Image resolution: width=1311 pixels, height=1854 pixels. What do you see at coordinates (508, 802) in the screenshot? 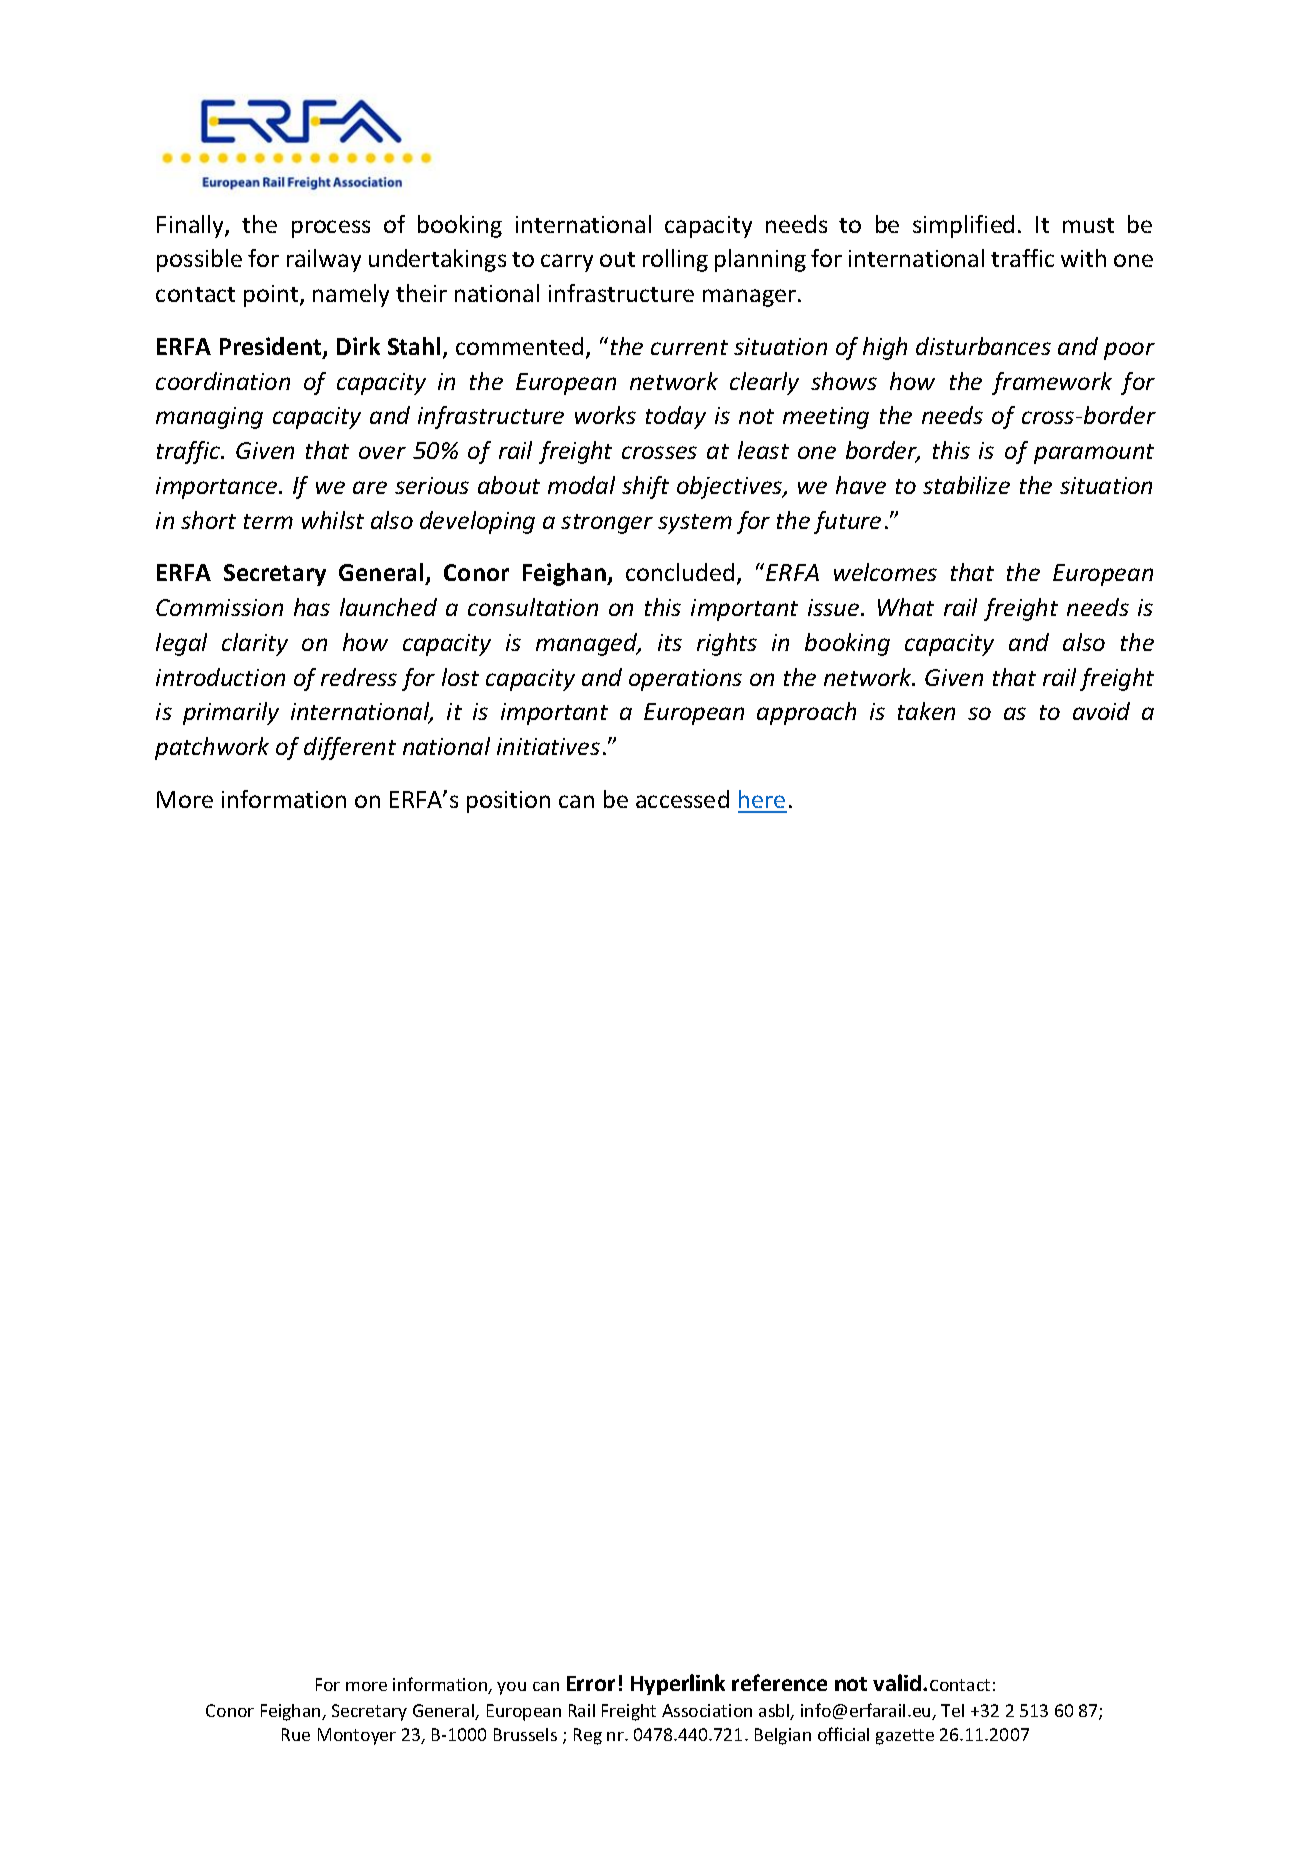
I see `position` at bounding box center [508, 802].
